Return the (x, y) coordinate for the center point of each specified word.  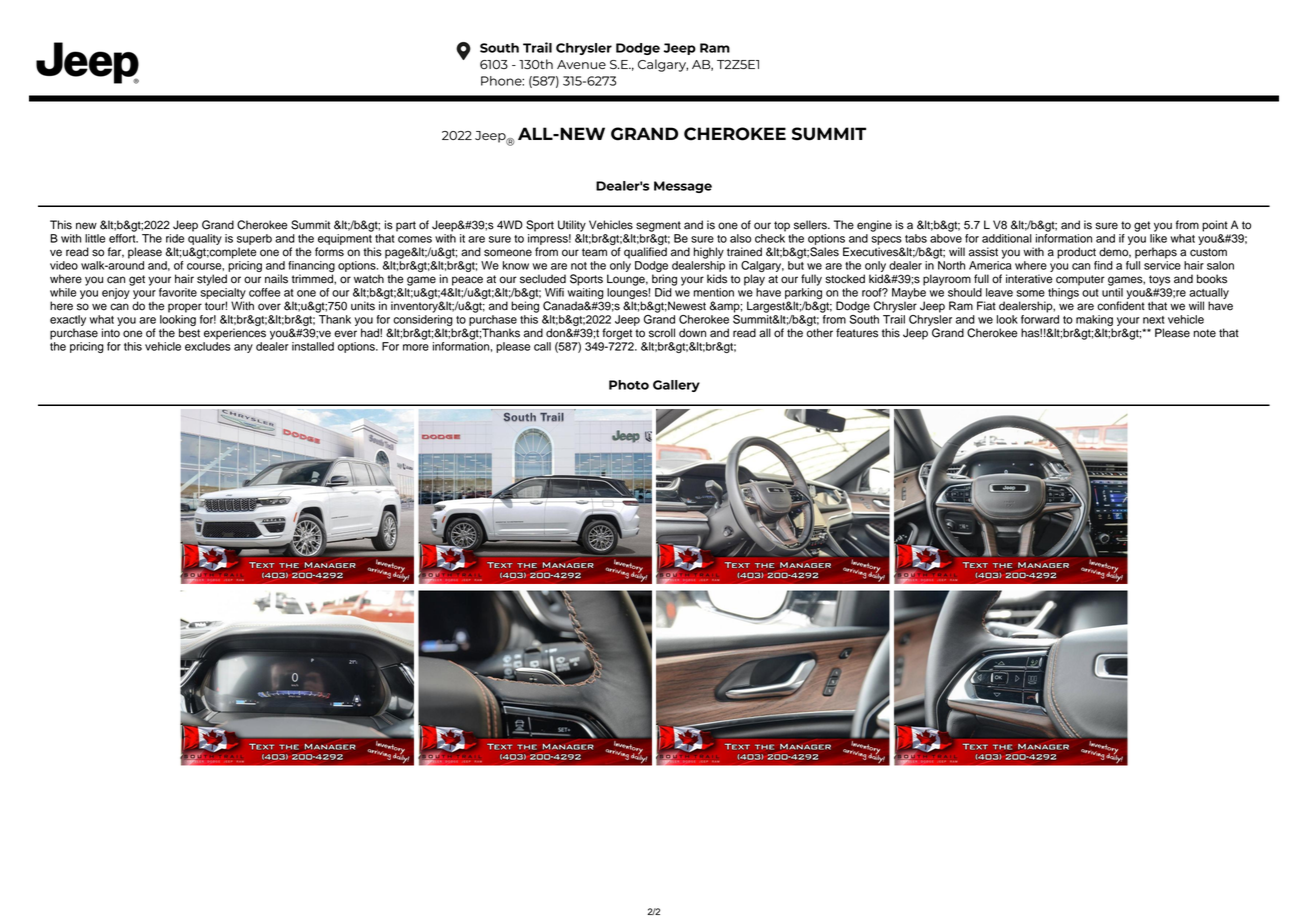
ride (175, 238)
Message (683, 187)
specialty (223, 295)
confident (1121, 306)
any (243, 348)
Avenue (581, 64)
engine (874, 226)
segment (658, 226)
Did (663, 292)
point (1215, 226)
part (406, 226)
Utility (572, 226)
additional (1007, 238)
